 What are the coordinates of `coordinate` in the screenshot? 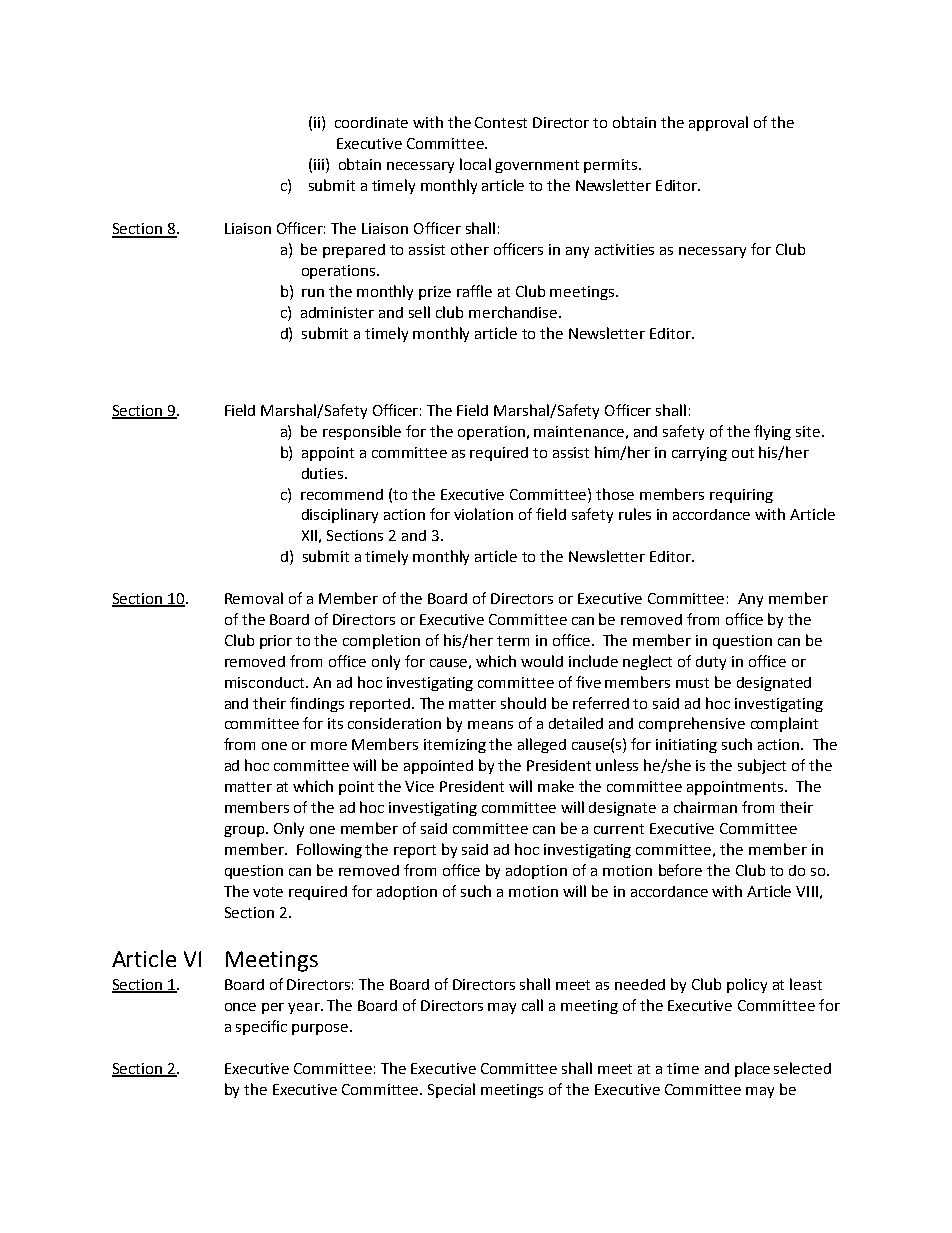 It's located at (371, 122).
